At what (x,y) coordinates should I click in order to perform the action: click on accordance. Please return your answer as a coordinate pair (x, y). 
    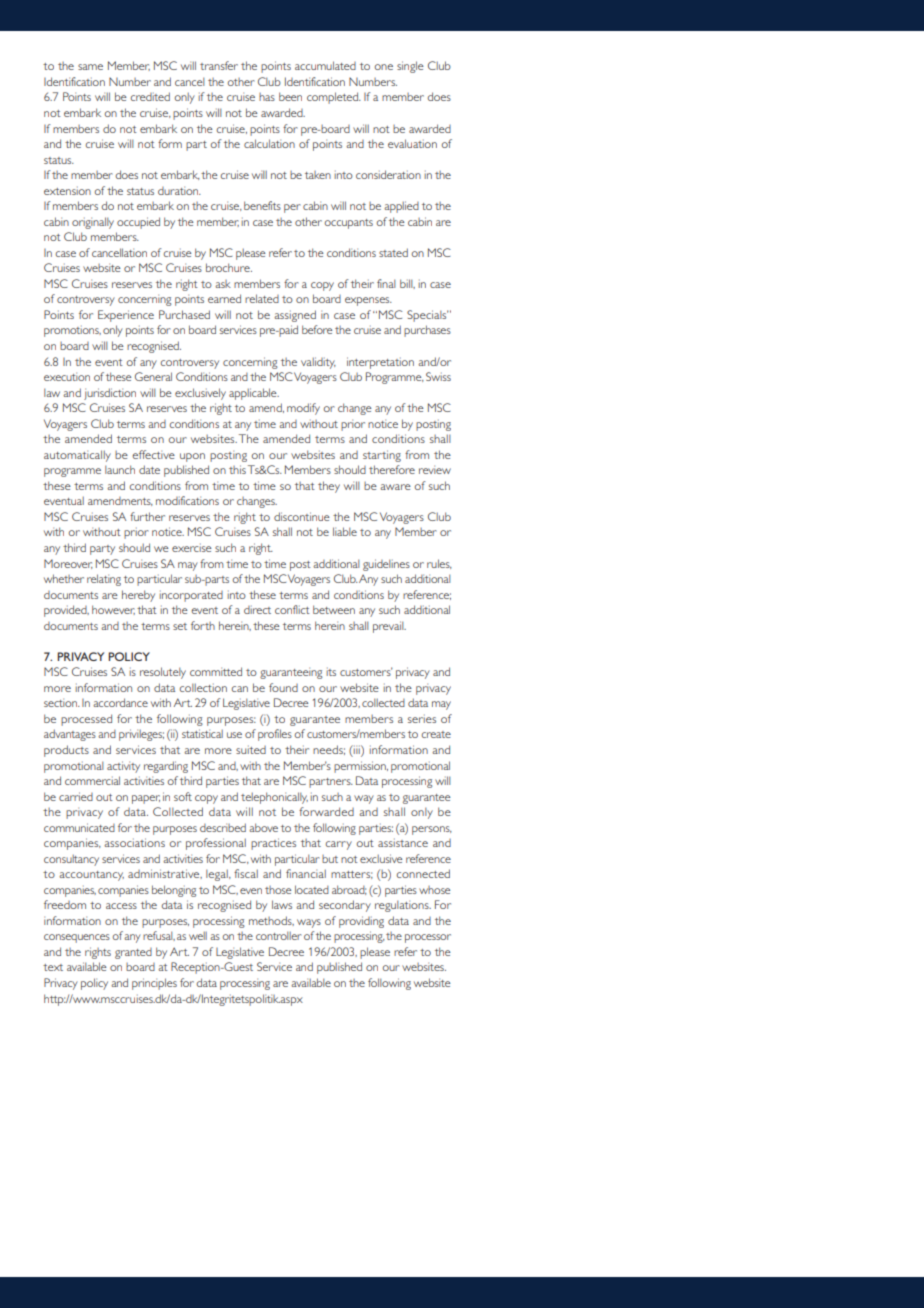
    Looking at the image, I should click on (120, 702).
